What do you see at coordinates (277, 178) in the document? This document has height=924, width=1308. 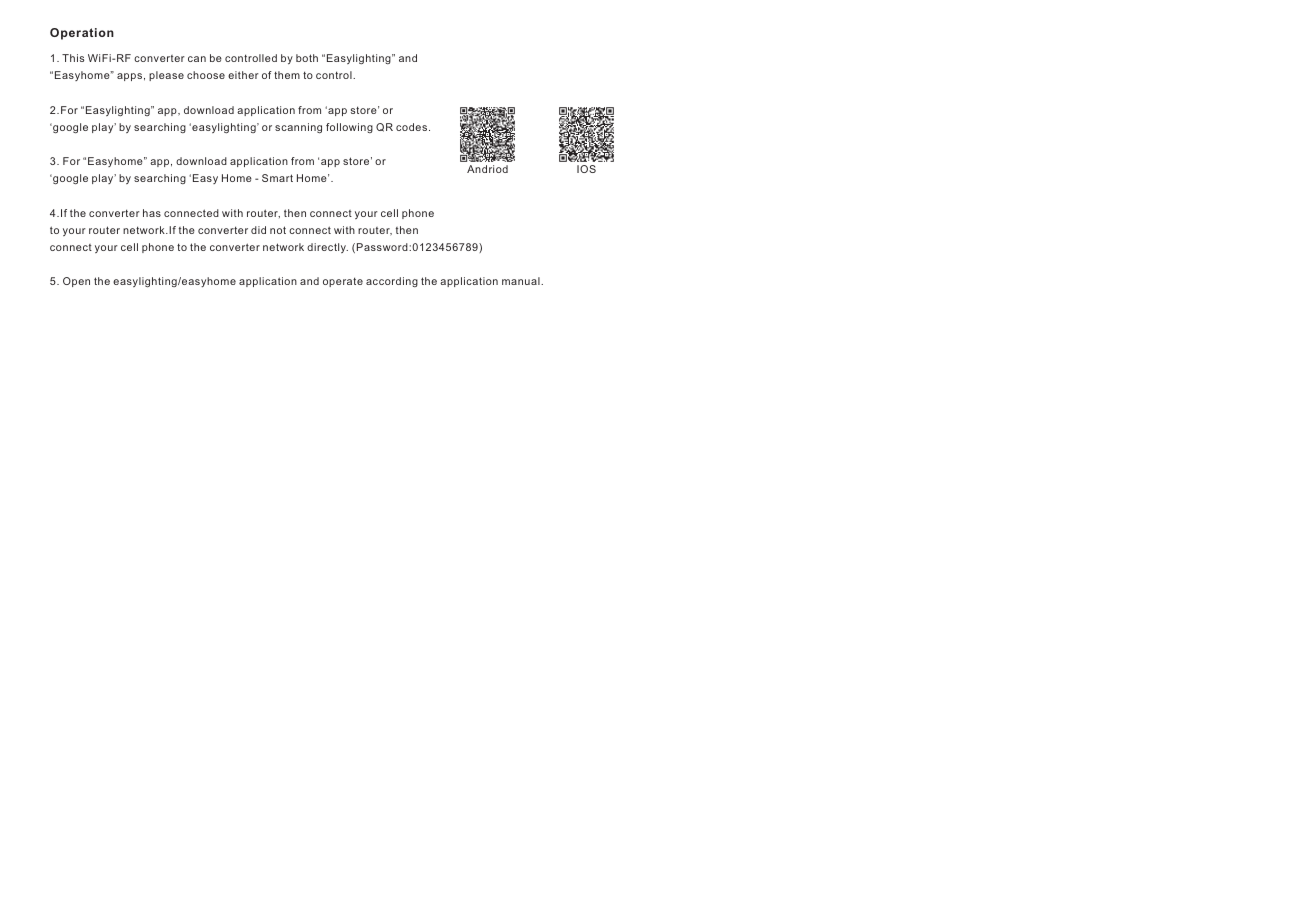 I see `Smart` at bounding box center [277, 178].
